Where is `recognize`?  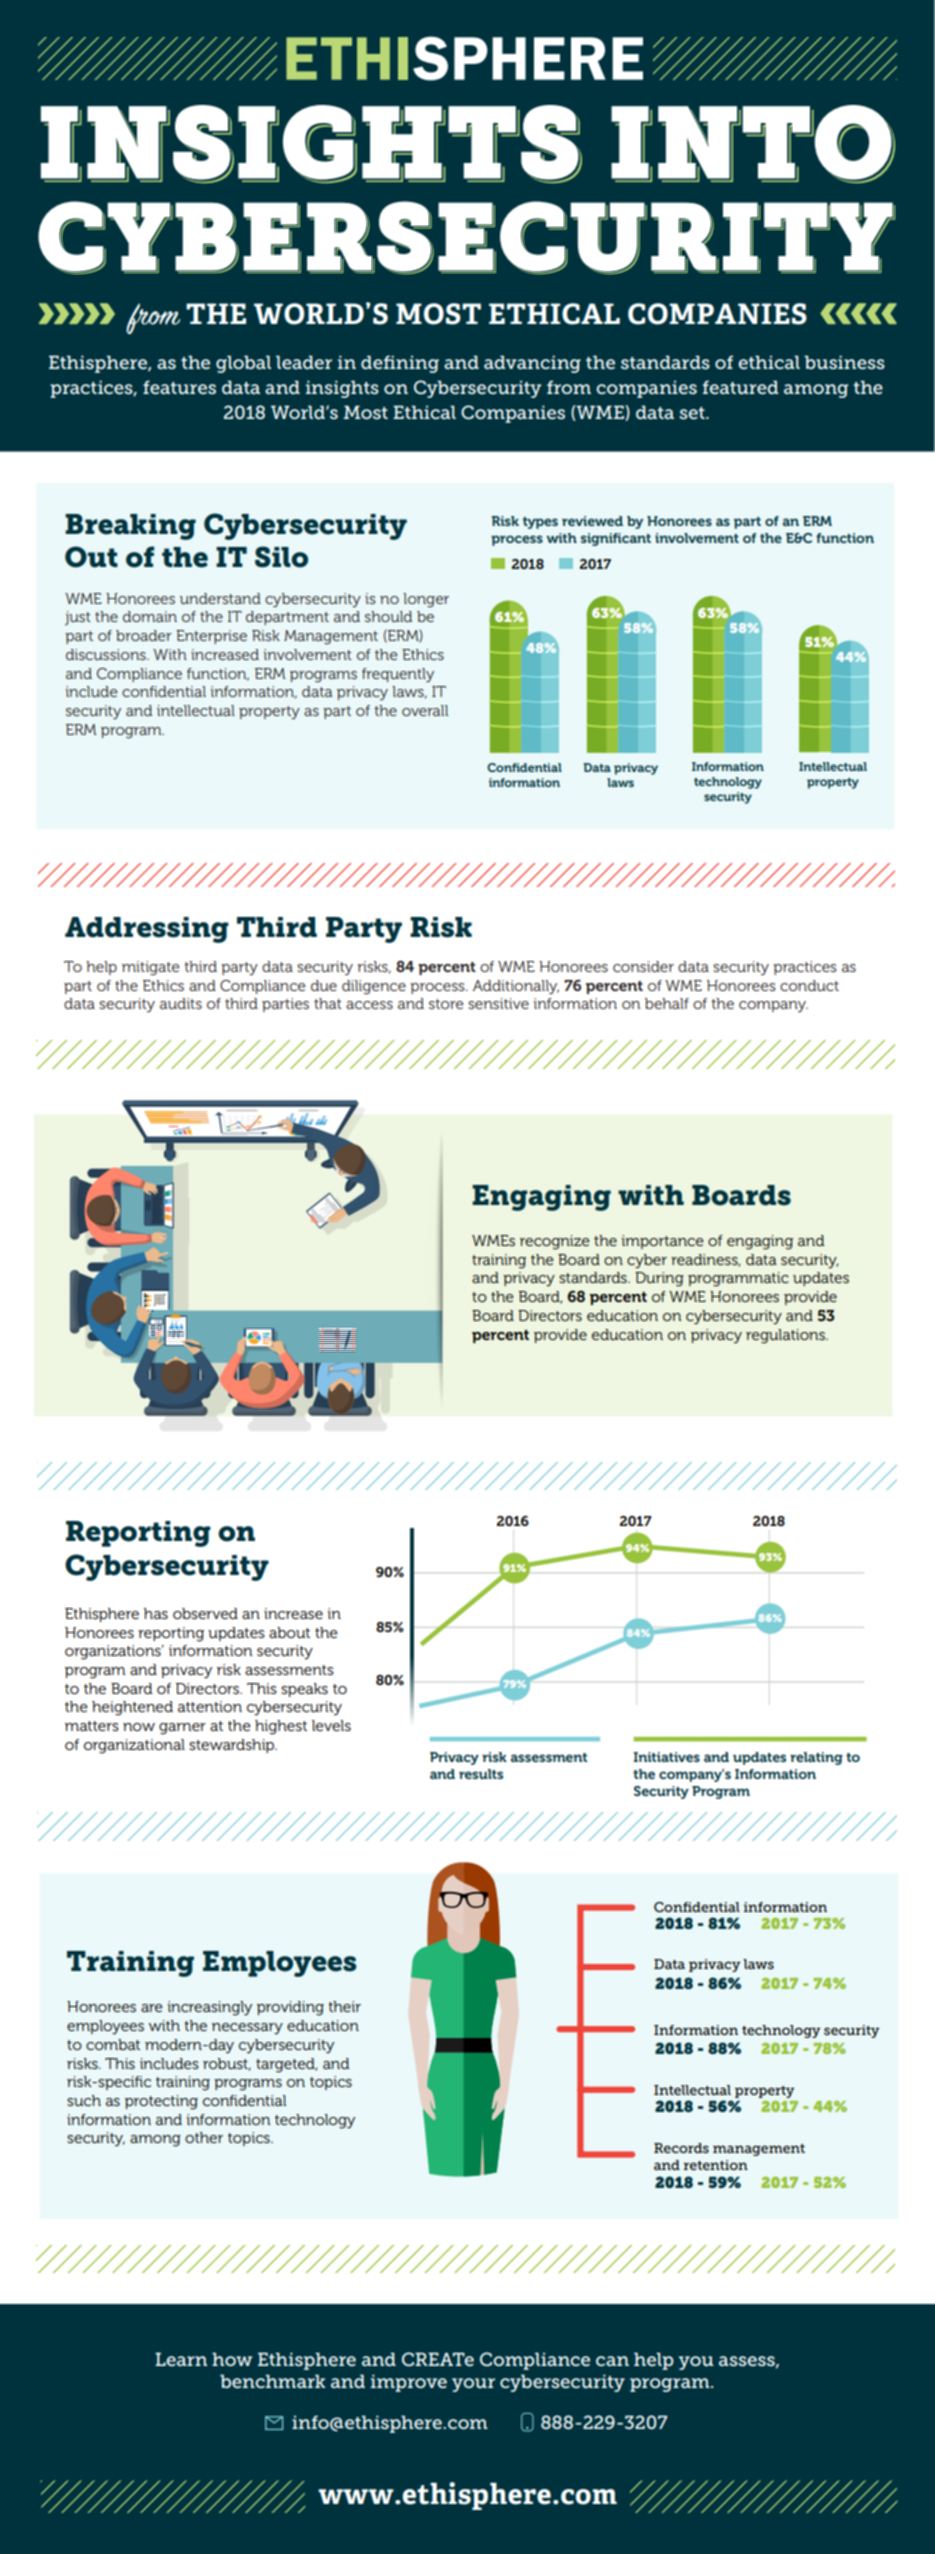
recognize is located at coordinates (555, 1242).
